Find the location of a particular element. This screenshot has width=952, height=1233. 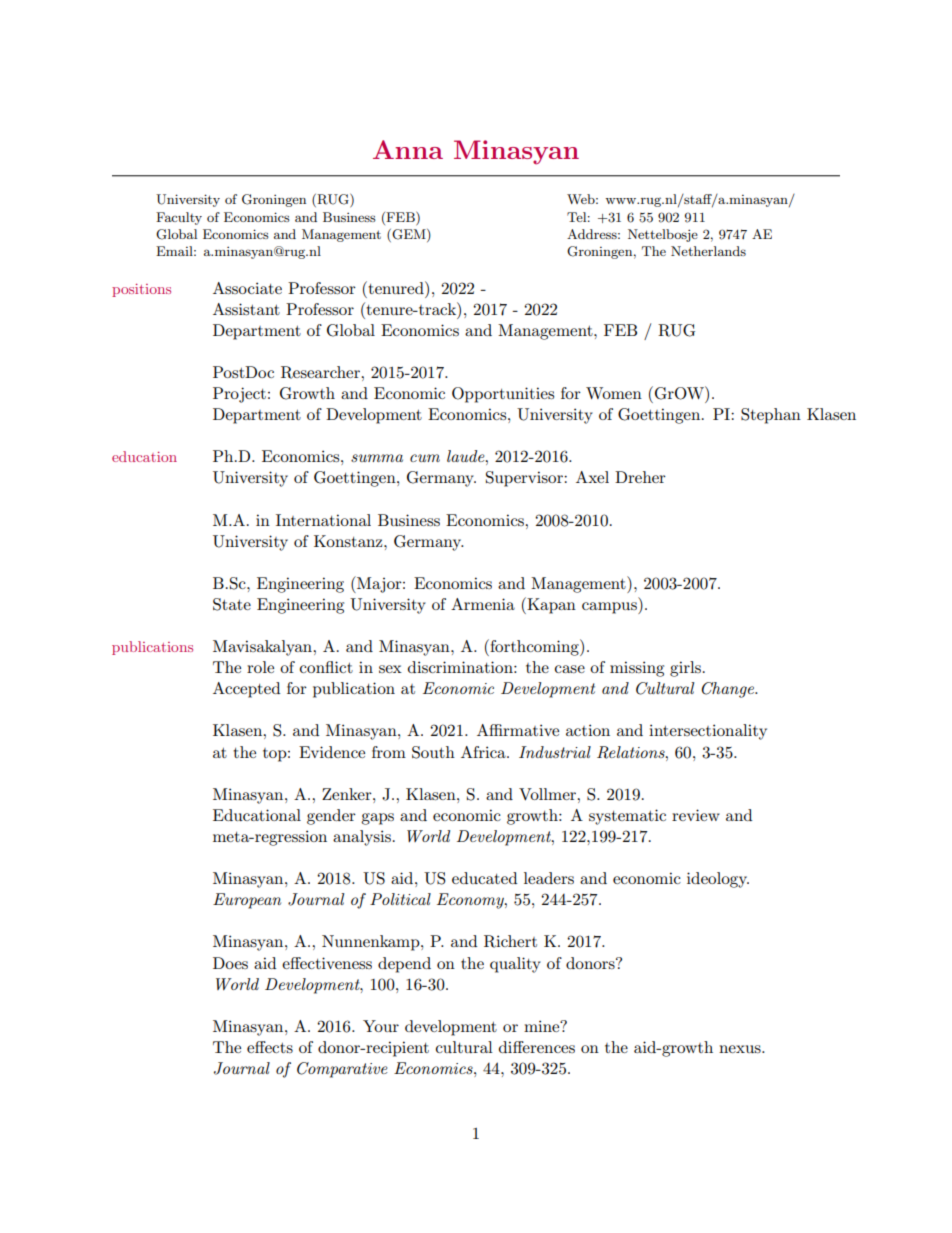

Project is located at coordinates (239, 395).
